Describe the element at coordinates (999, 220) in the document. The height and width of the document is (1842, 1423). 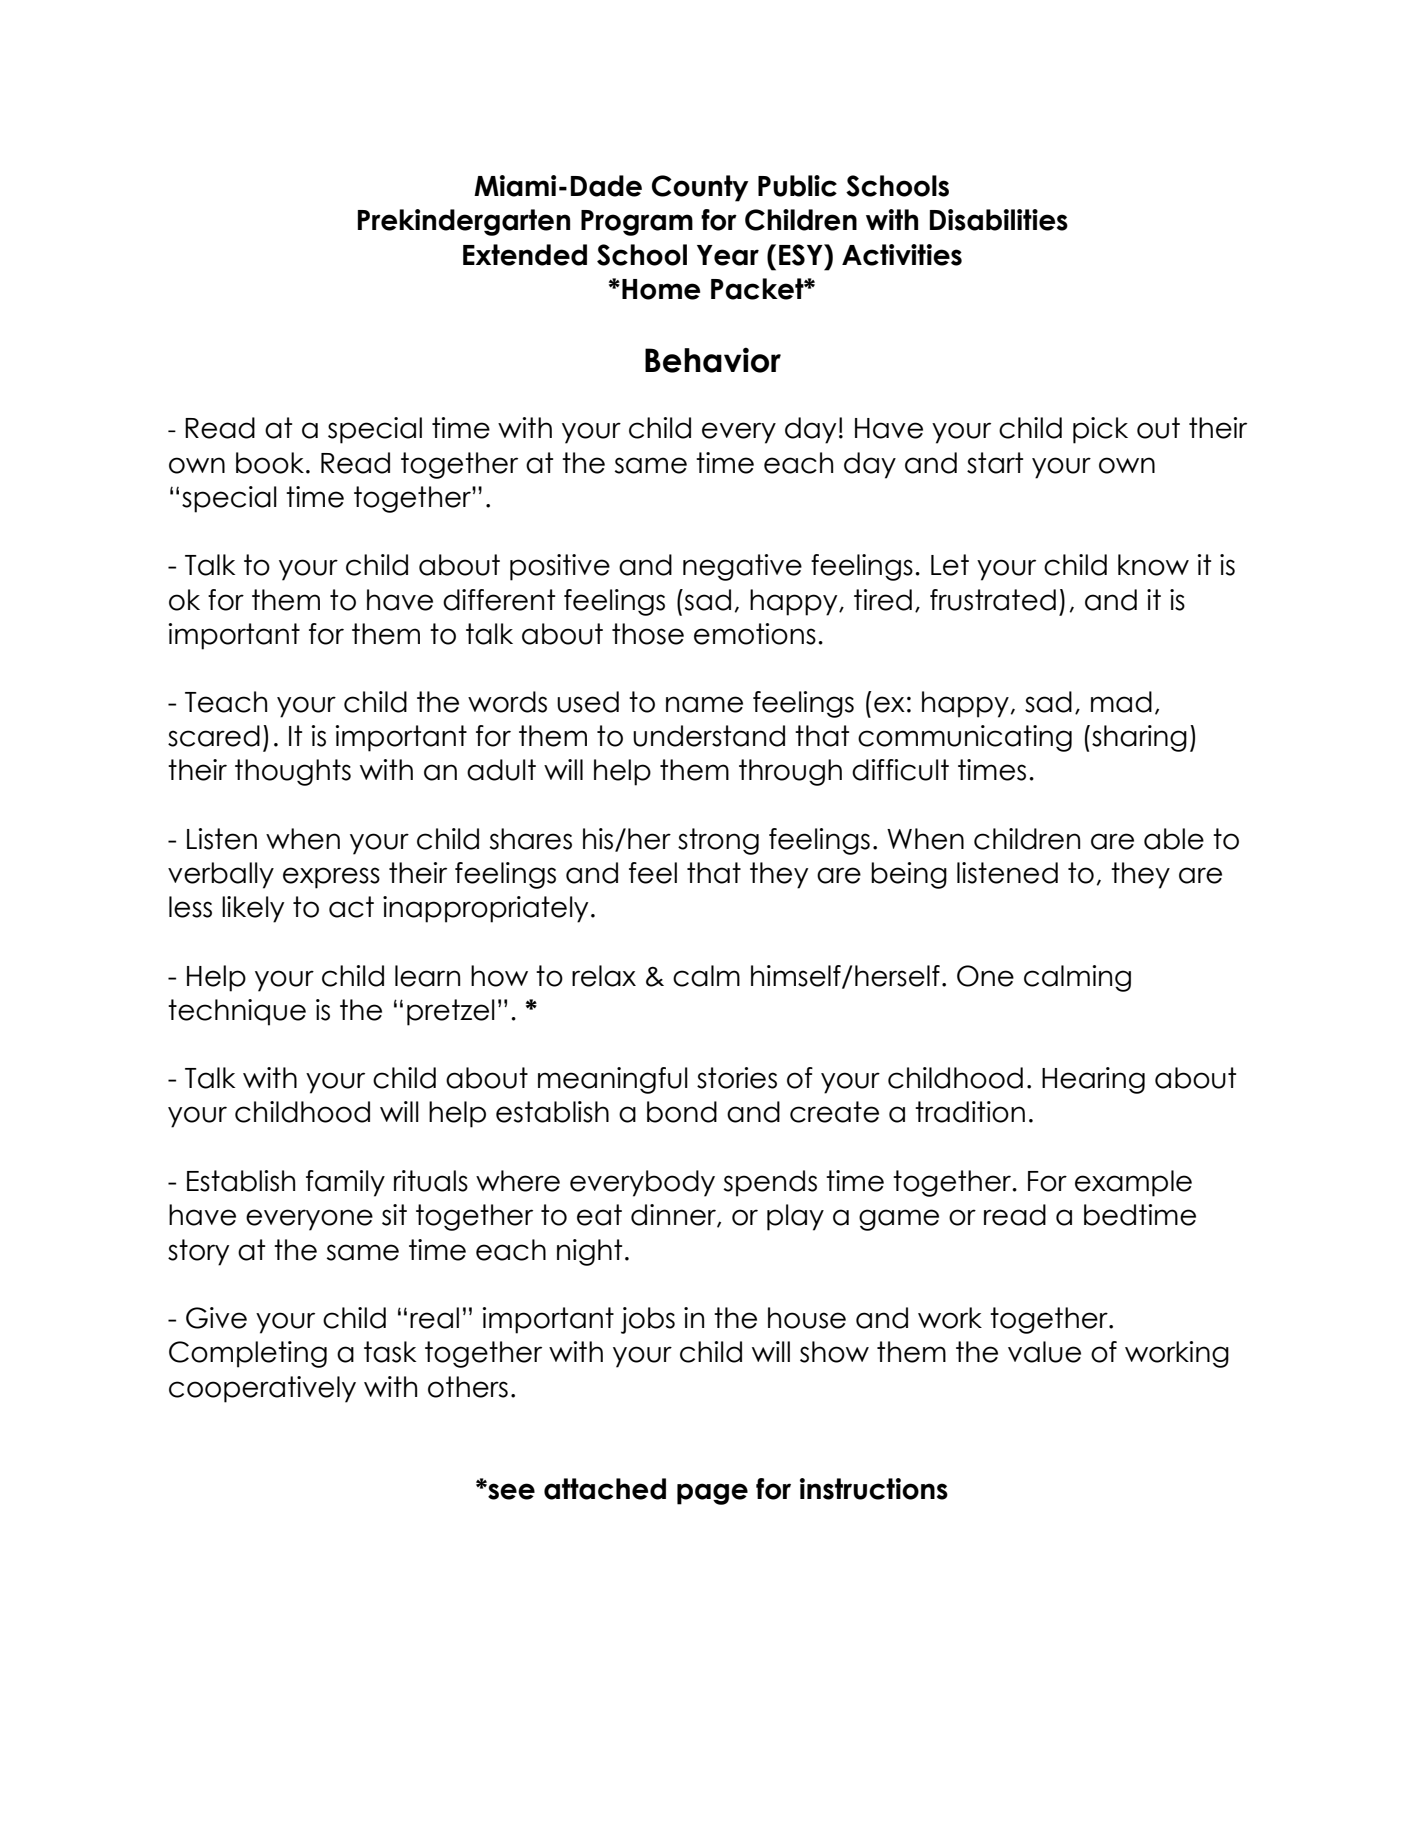
I see `Disabilities` at that location.
